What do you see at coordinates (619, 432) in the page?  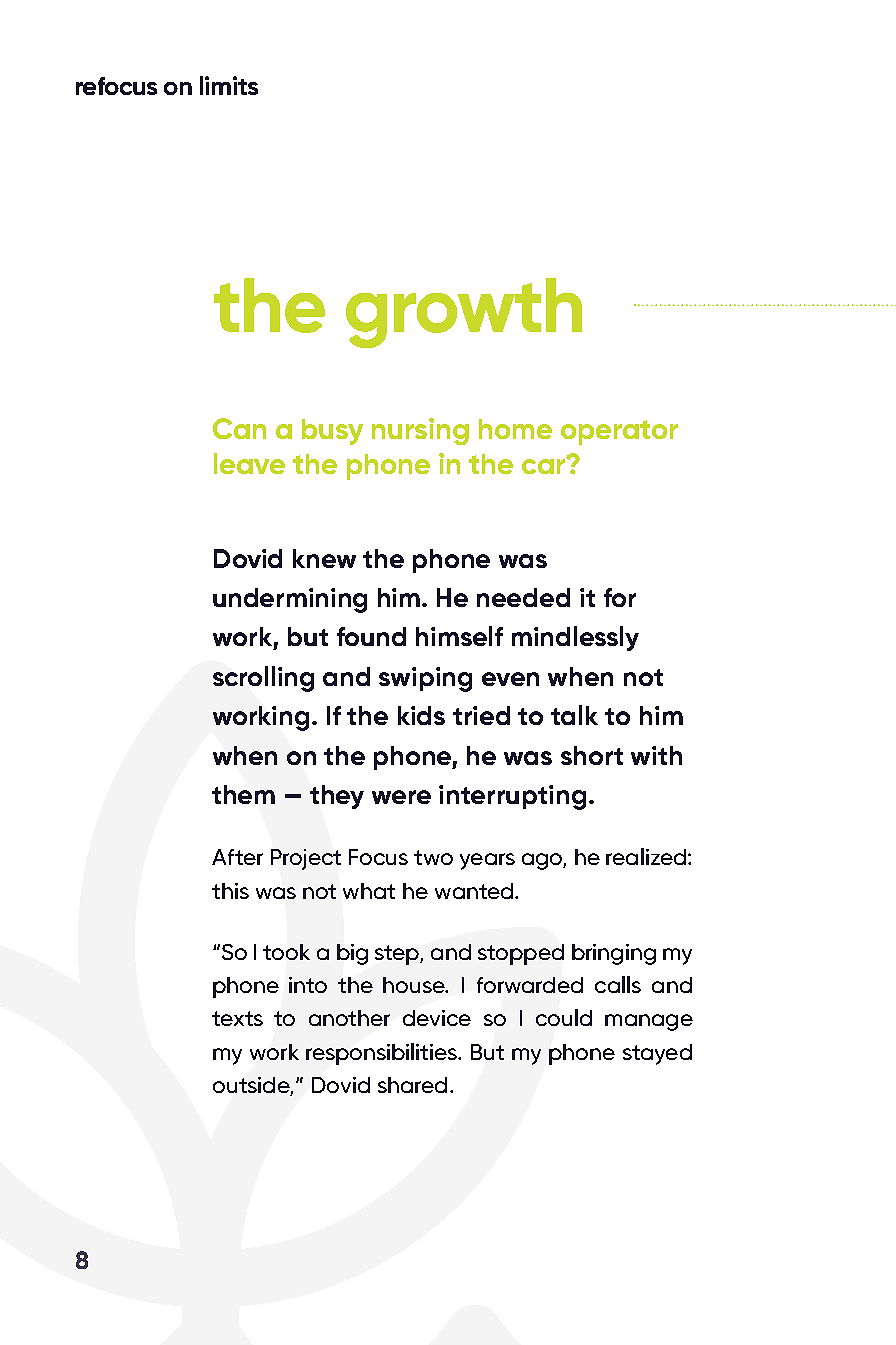 I see `operator` at bounding box center [619, 432].
